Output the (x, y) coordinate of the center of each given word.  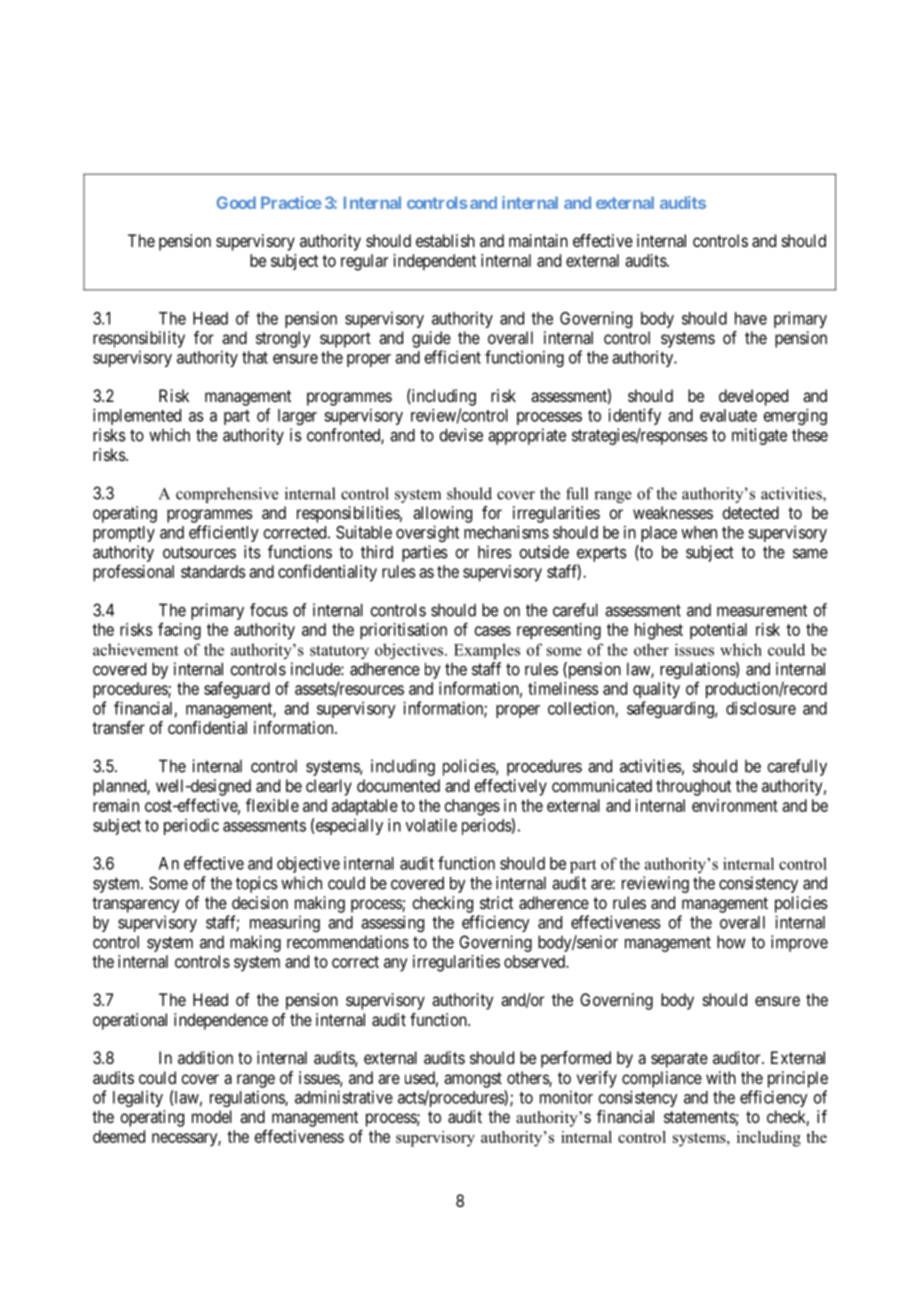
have (751, 318)
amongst (473, 1080)
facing (179, 631)
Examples (487, 651)
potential (718, 631)
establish (445, 240)
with (721, 1077)
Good (236, 202)
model (212, 1116)
